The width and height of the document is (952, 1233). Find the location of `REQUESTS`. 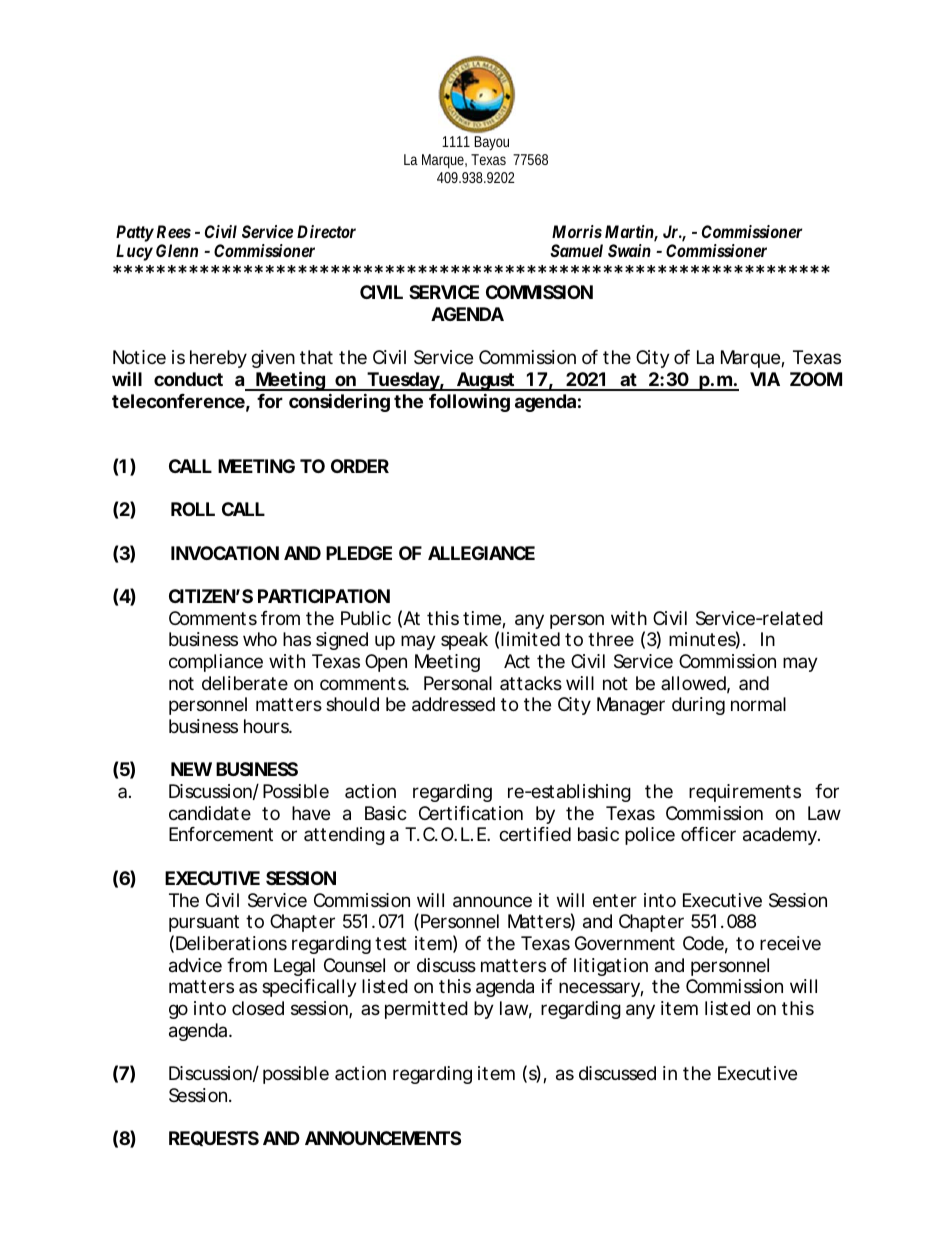

REQUESTS is located at coordinates (214, 1138).
